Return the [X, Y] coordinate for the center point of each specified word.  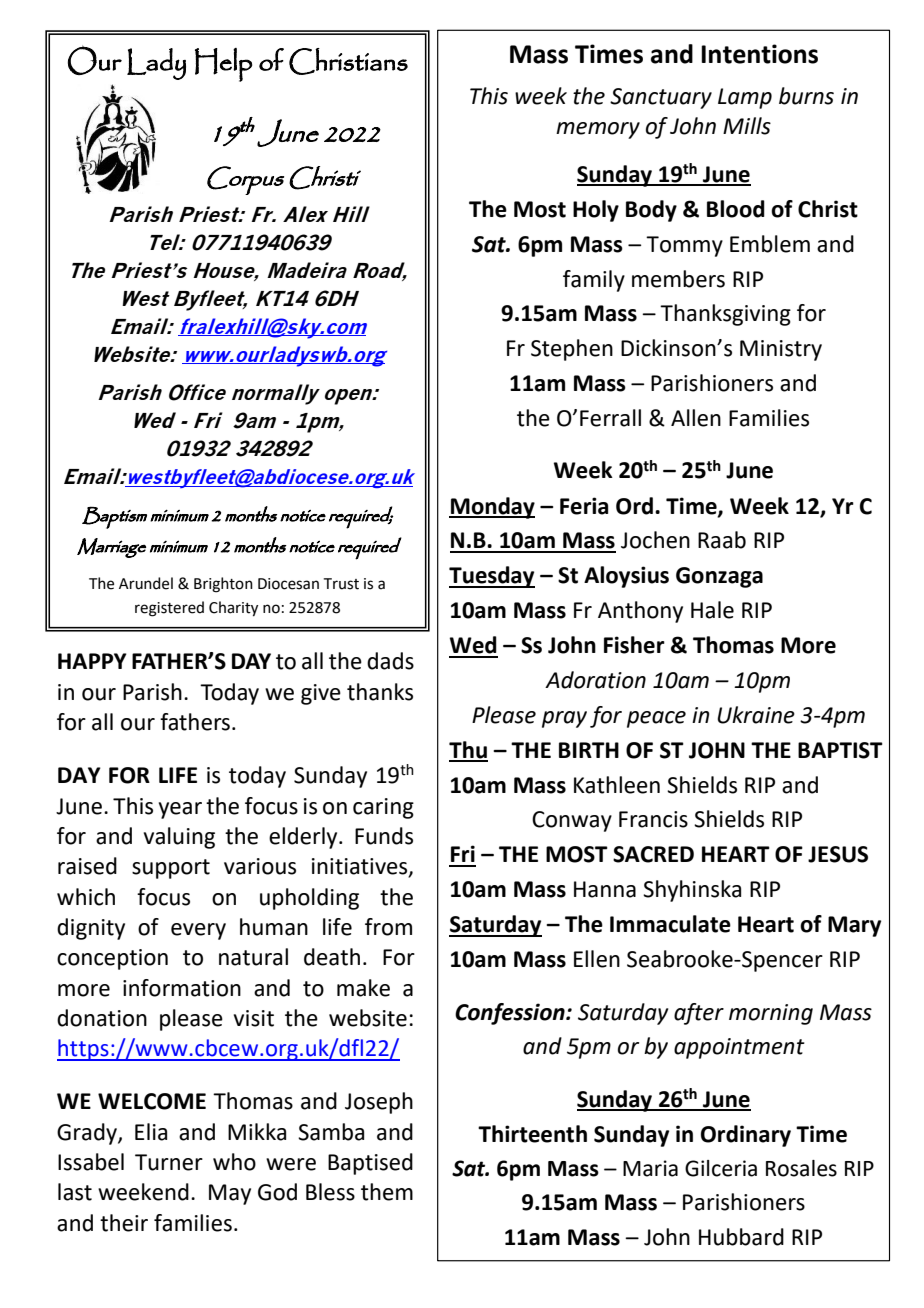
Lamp [745, 98]
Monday [492, 508]
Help [223, 65]
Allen [696, 418]
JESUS [838, 854]
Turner [169, 1162]
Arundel [146, 583]
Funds [384, 836]
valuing [179, 838]
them [387, 1192]
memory [598, 130]
